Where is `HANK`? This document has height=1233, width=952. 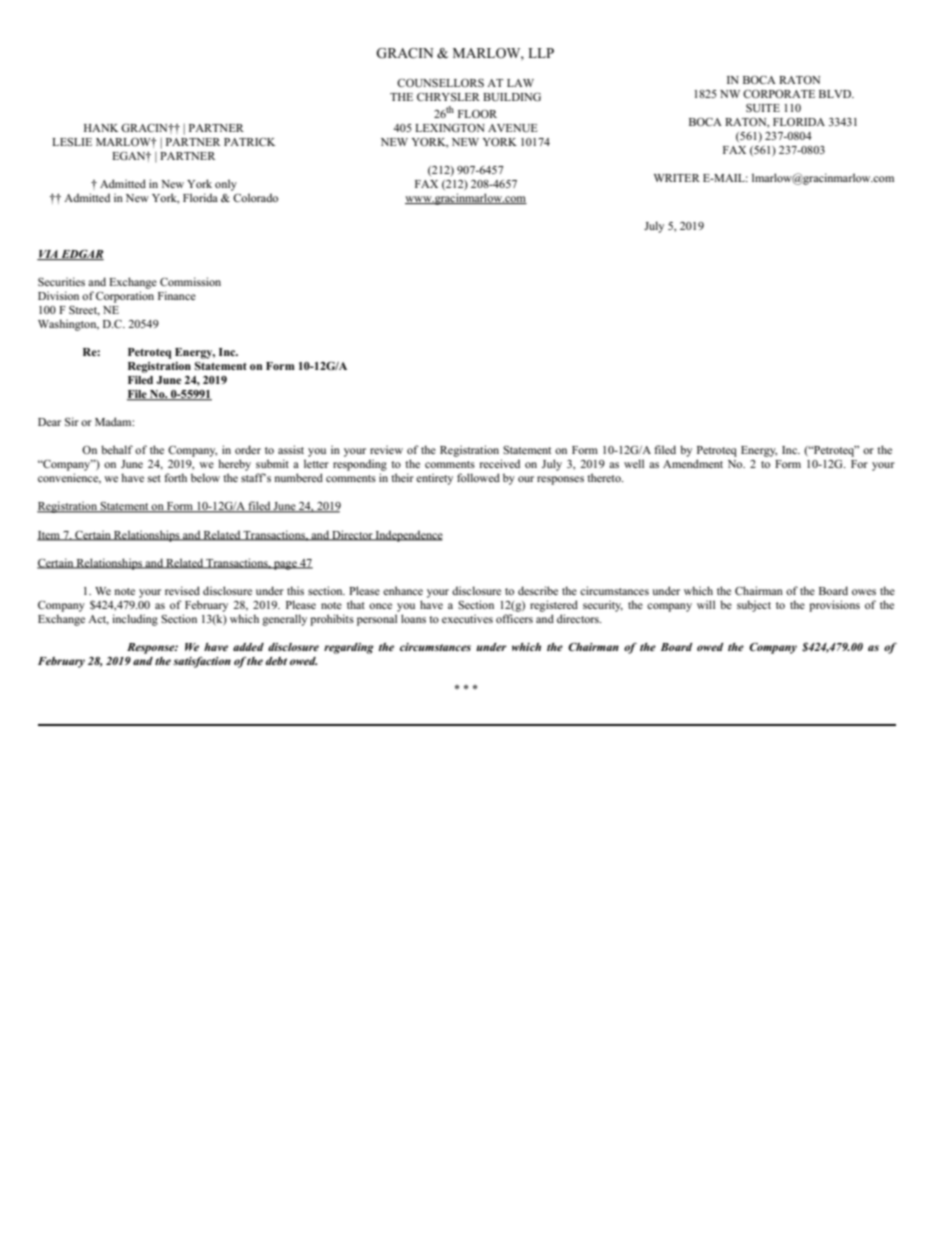
HANK is located at coordinates (101, 128).
